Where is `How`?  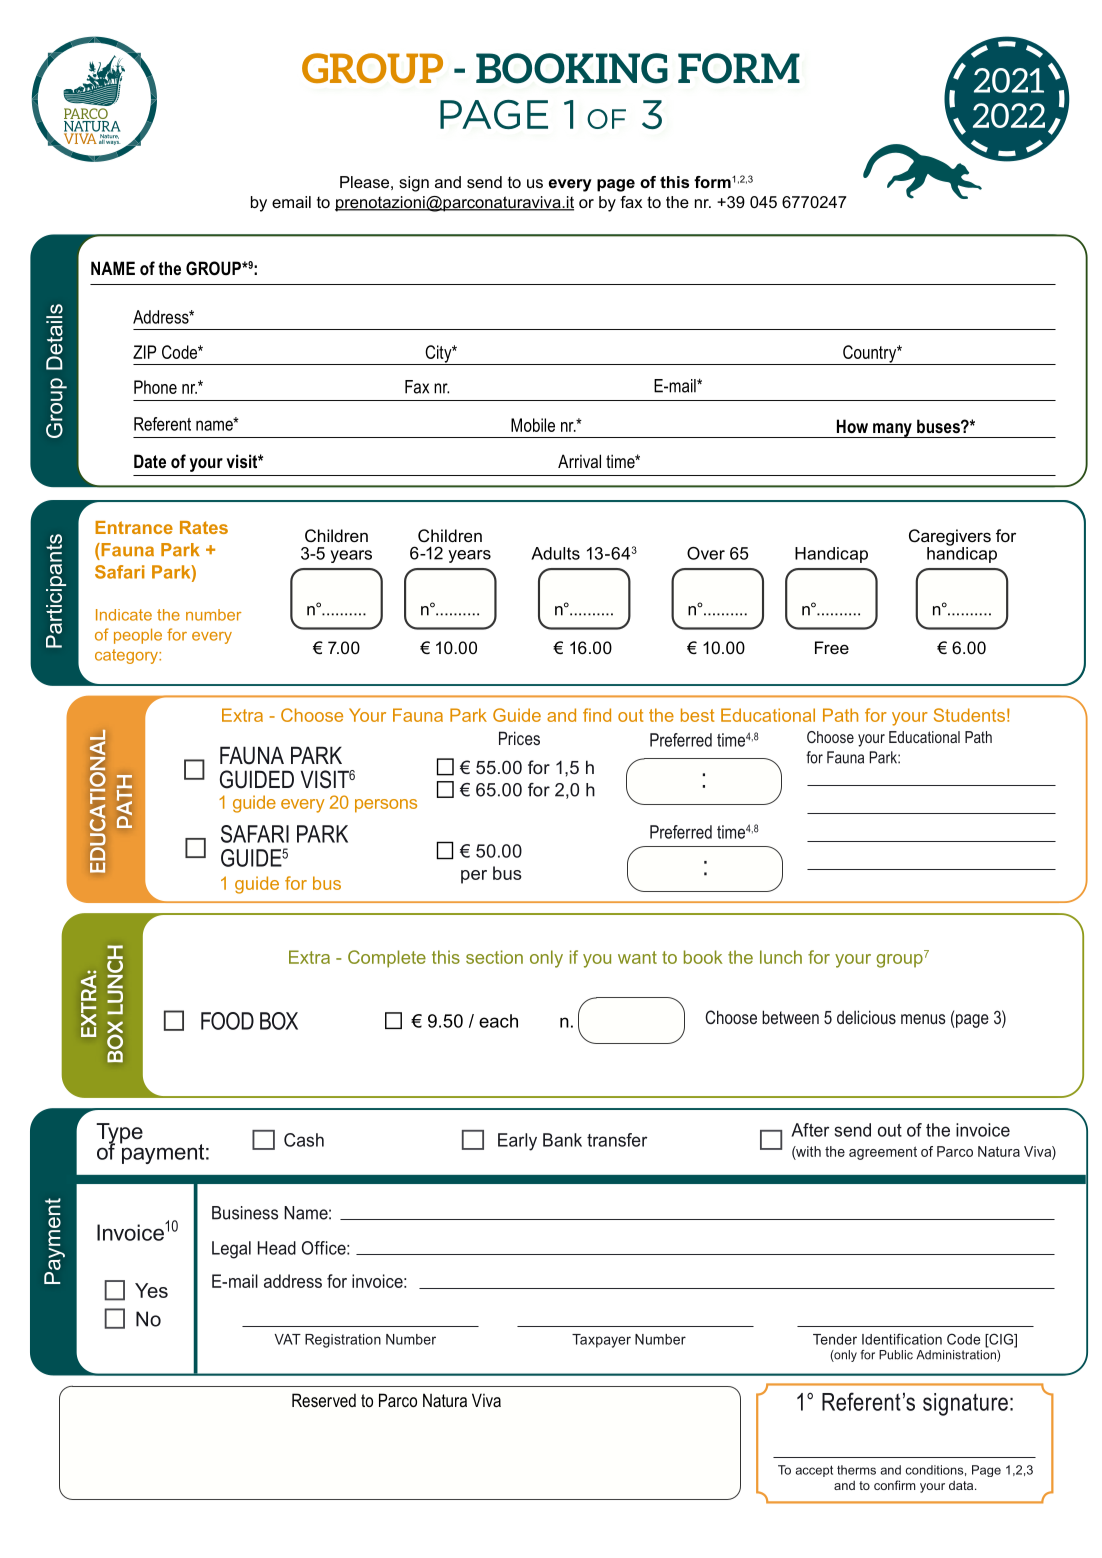 How is located at coordinates (852, 426).
